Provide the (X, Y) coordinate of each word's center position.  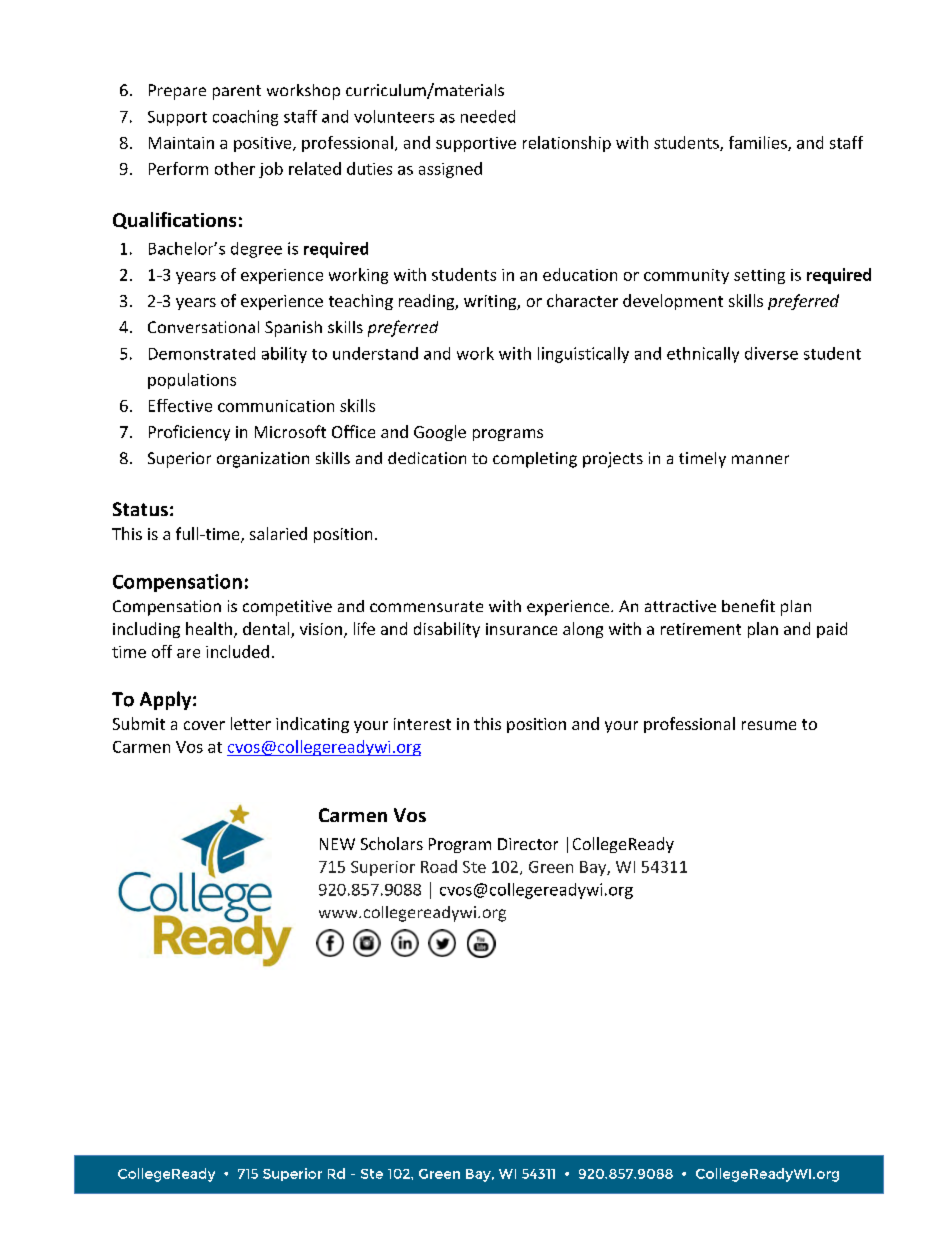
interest (422, 724)
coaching (245, 118)
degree (256, 250)
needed (488, 116)
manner (760, 459)
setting (759, 276)
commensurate (426, 606)
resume (769, 725)
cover (204, 725)
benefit (748, 605)
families (759, 143)
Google (440, 433)
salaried (278, 533)
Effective (180, 405)
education (580, 274)
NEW (337, 844)
